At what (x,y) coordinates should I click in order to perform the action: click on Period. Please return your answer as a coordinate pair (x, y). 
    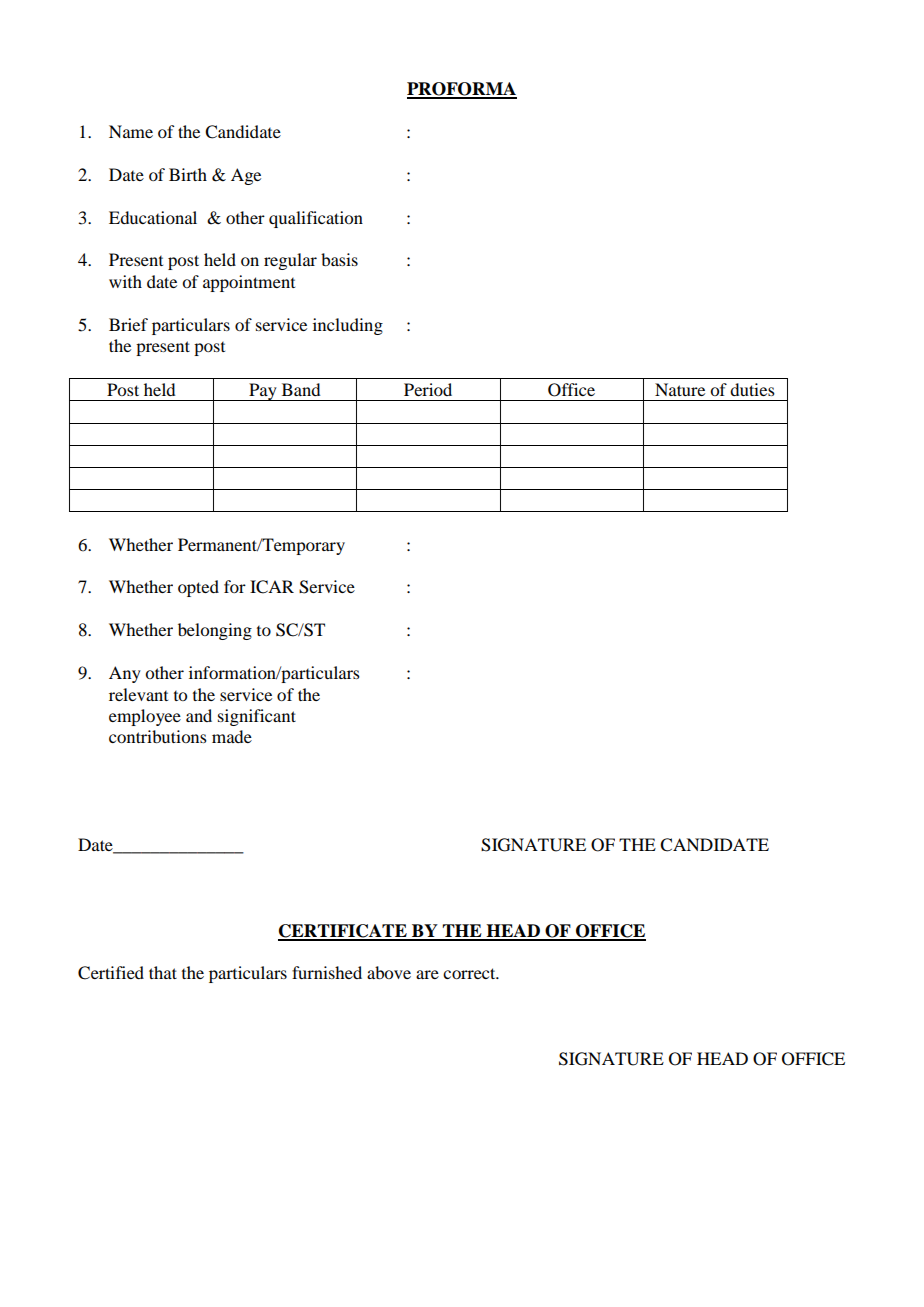
    Looking at the image, I should click on (428, 389).
